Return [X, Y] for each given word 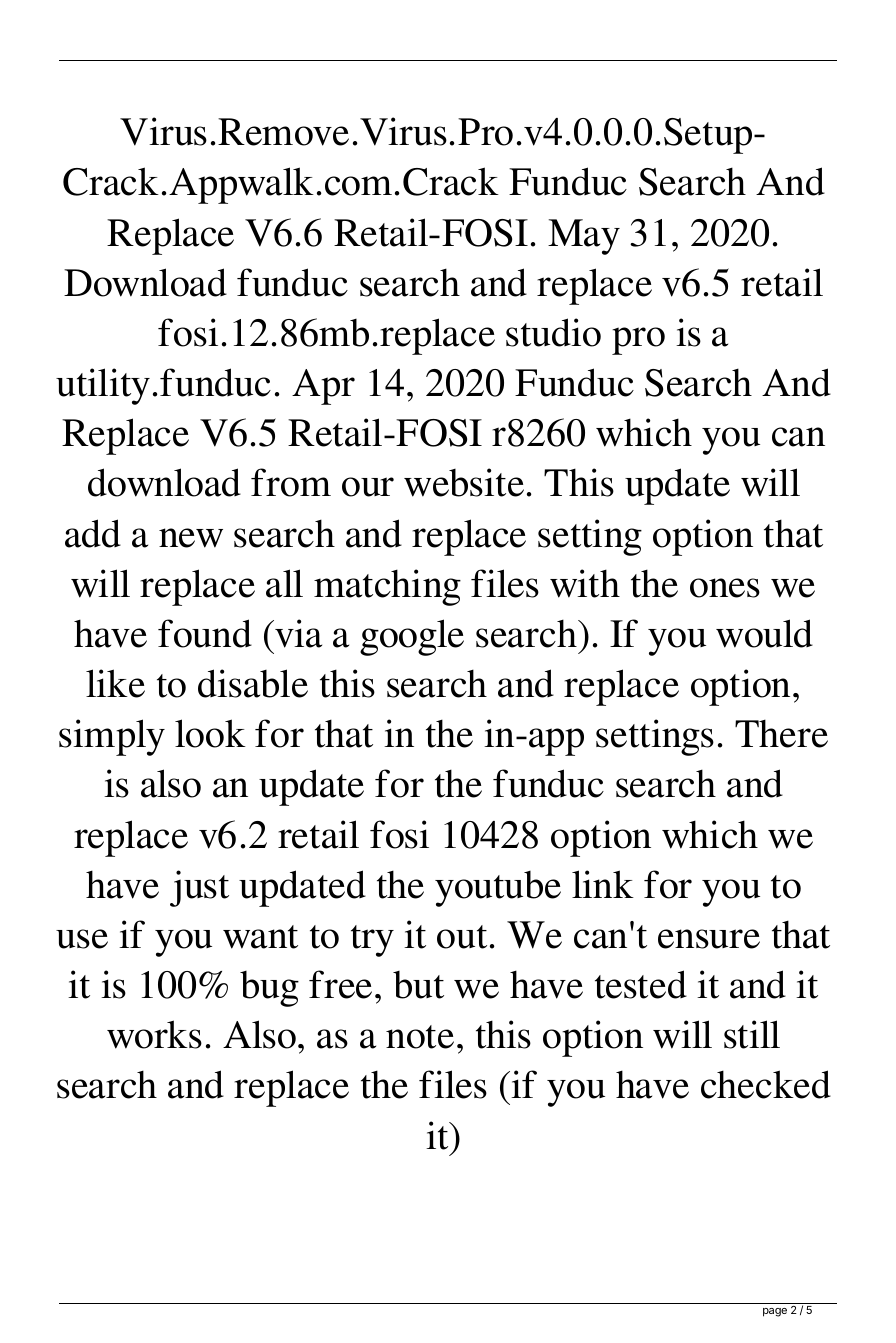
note [420, 1037]
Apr [323, 387]
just [199, 888]
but [418, 985]
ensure [709, 939]
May [584, 237]
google [412, 637]
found [205, 633]
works [154, 1034]
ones [725, 588]
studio [553, 332]
